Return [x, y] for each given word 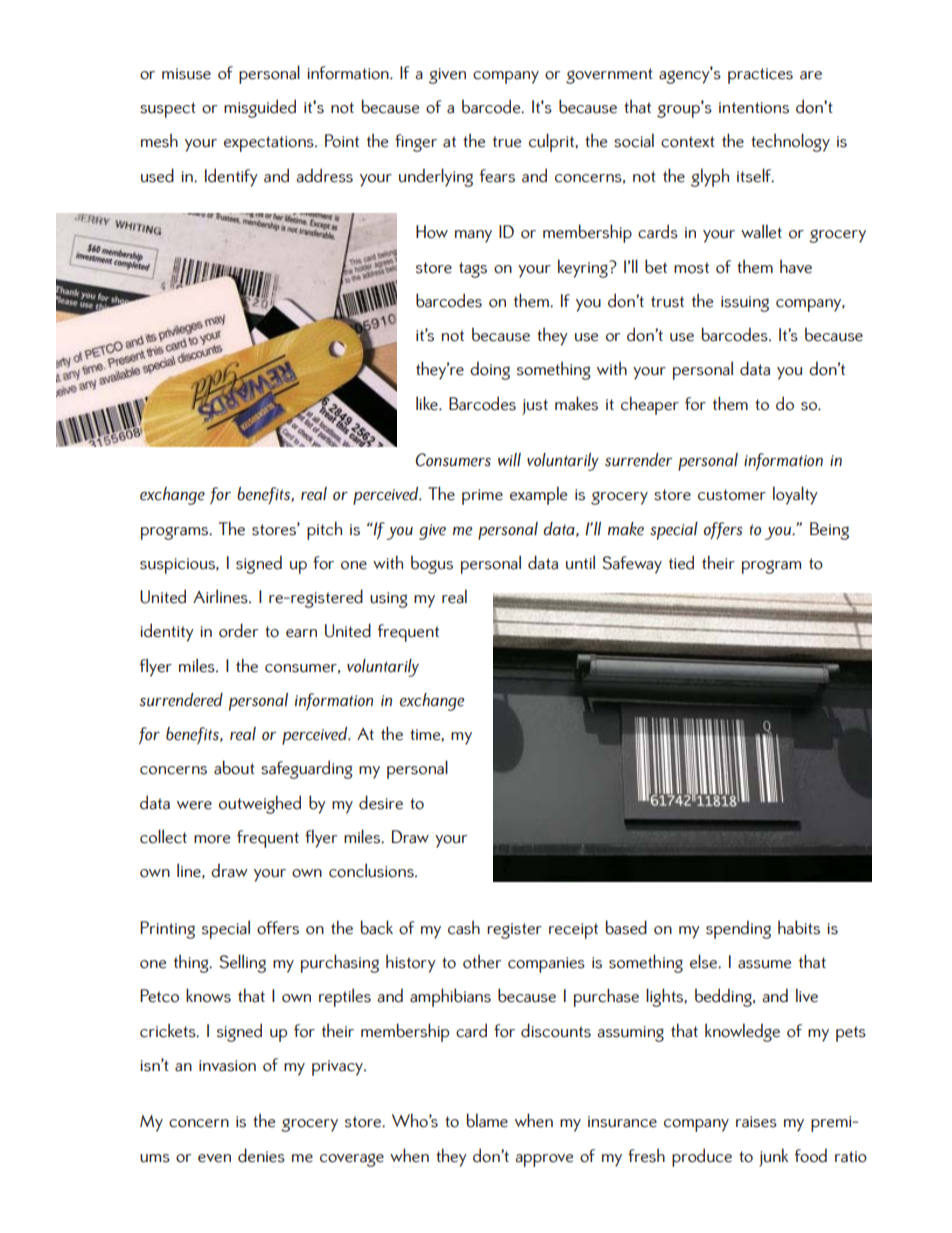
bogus [432, 564]
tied [681, 562]
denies [261, 1155]
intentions [754, 108]
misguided [260, 108]
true [507, 142]
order [238, 630]
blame [487, 1120]
